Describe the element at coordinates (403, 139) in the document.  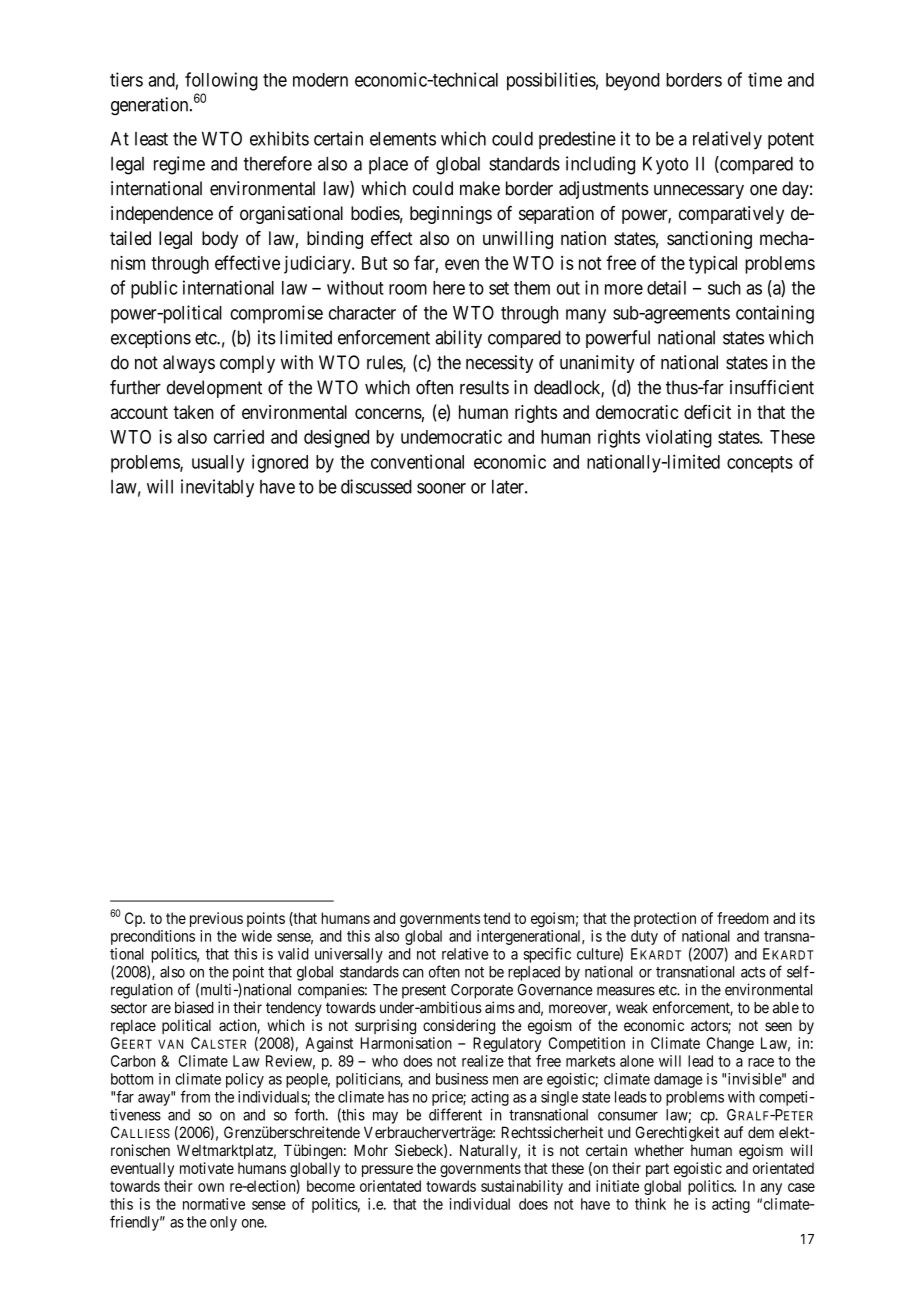
I see `elements` at that location.
